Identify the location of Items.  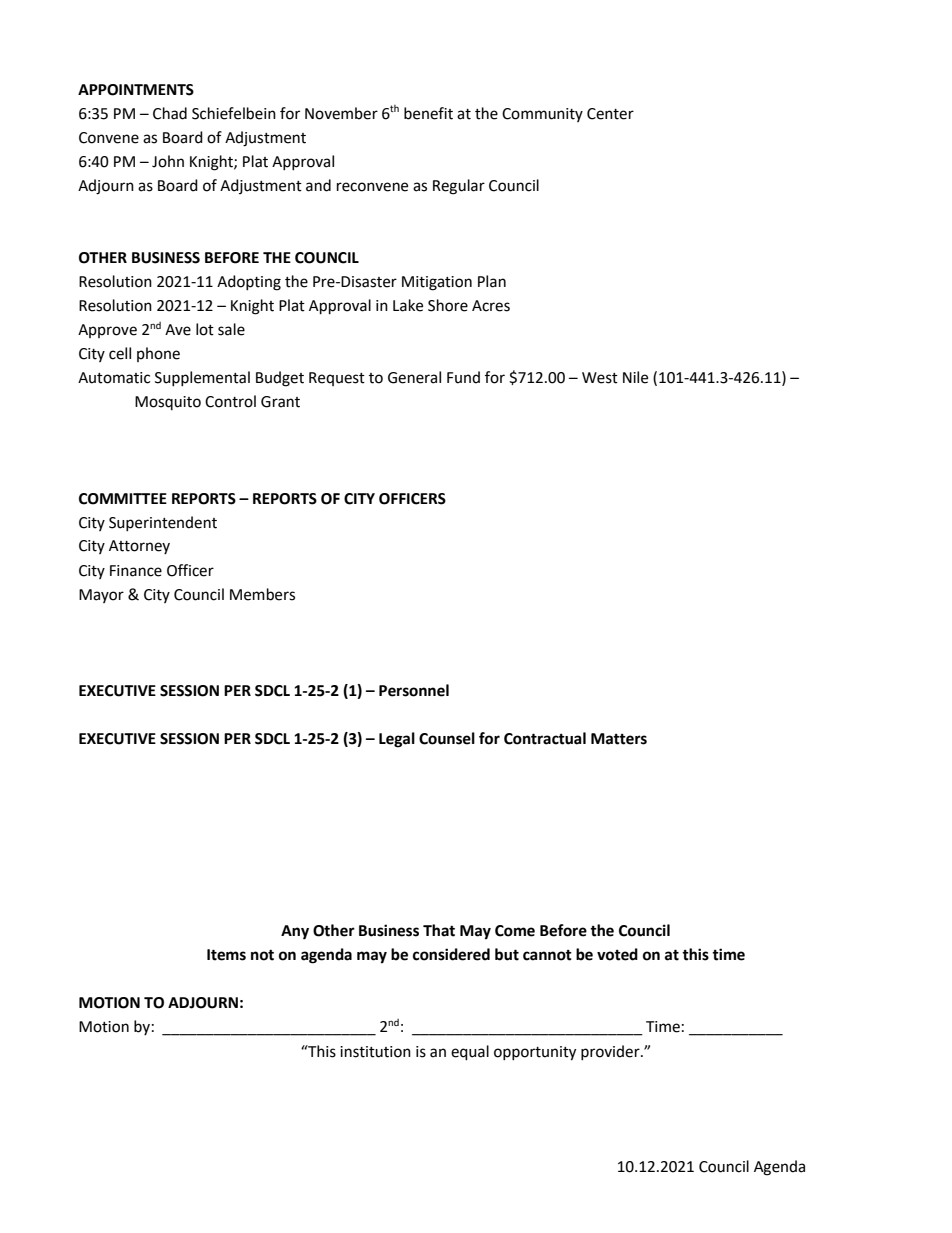
(226, 955).
